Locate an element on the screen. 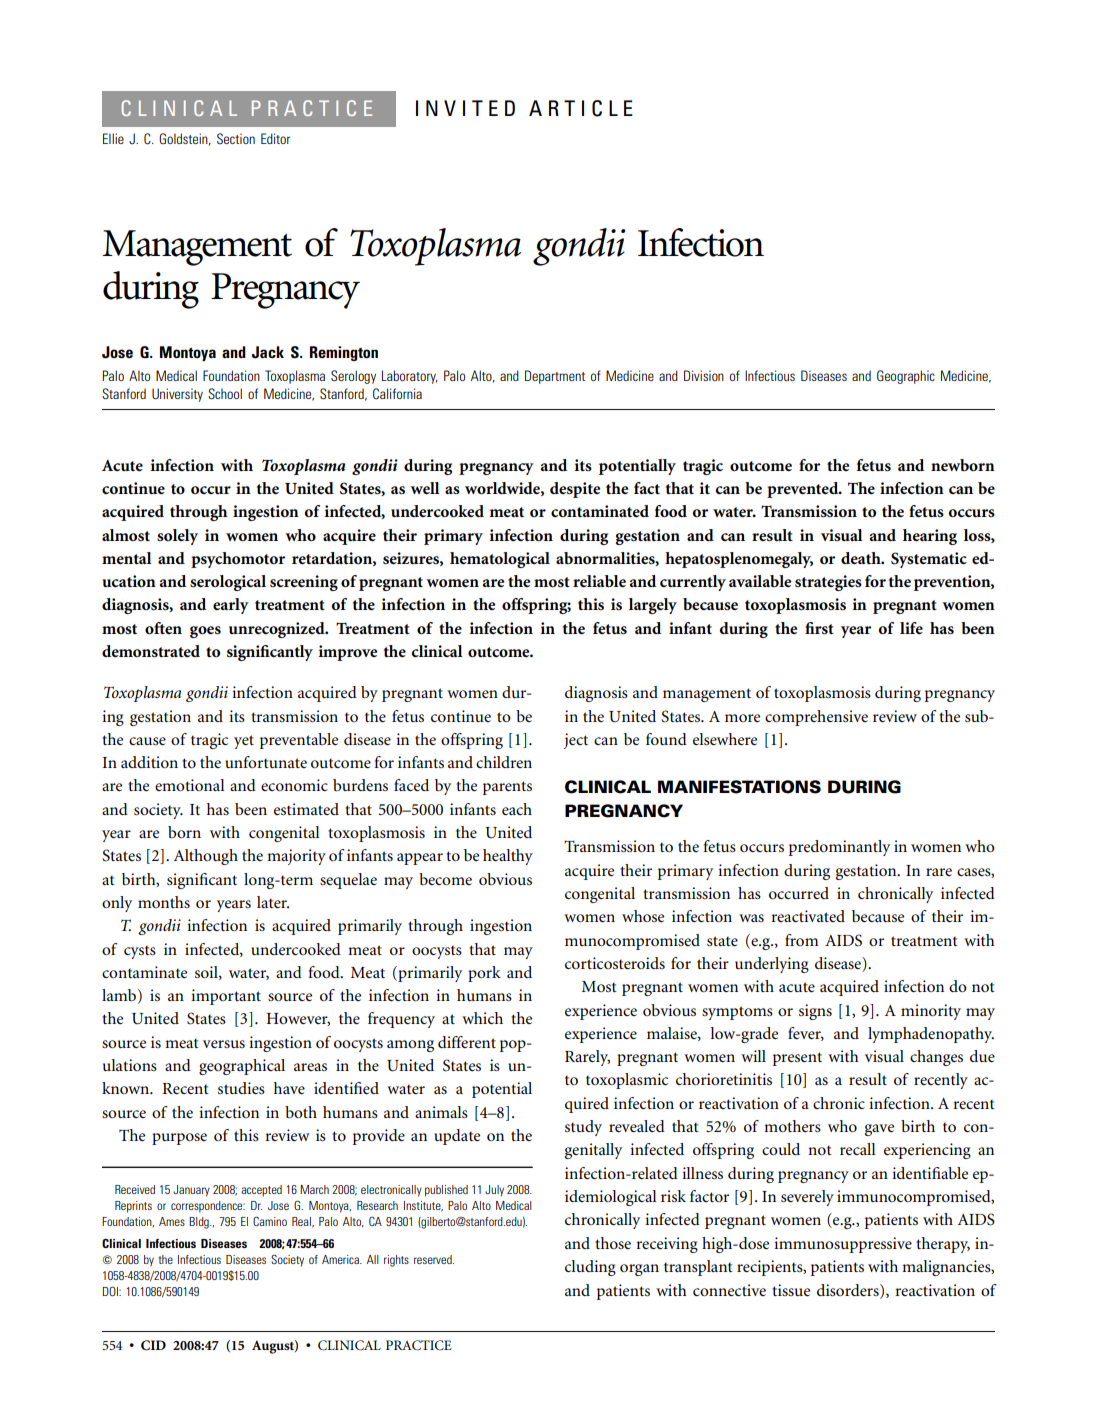 The height and width of the screenshot is (1425, 1101). reactivated is located at coordinates (808, 916).
